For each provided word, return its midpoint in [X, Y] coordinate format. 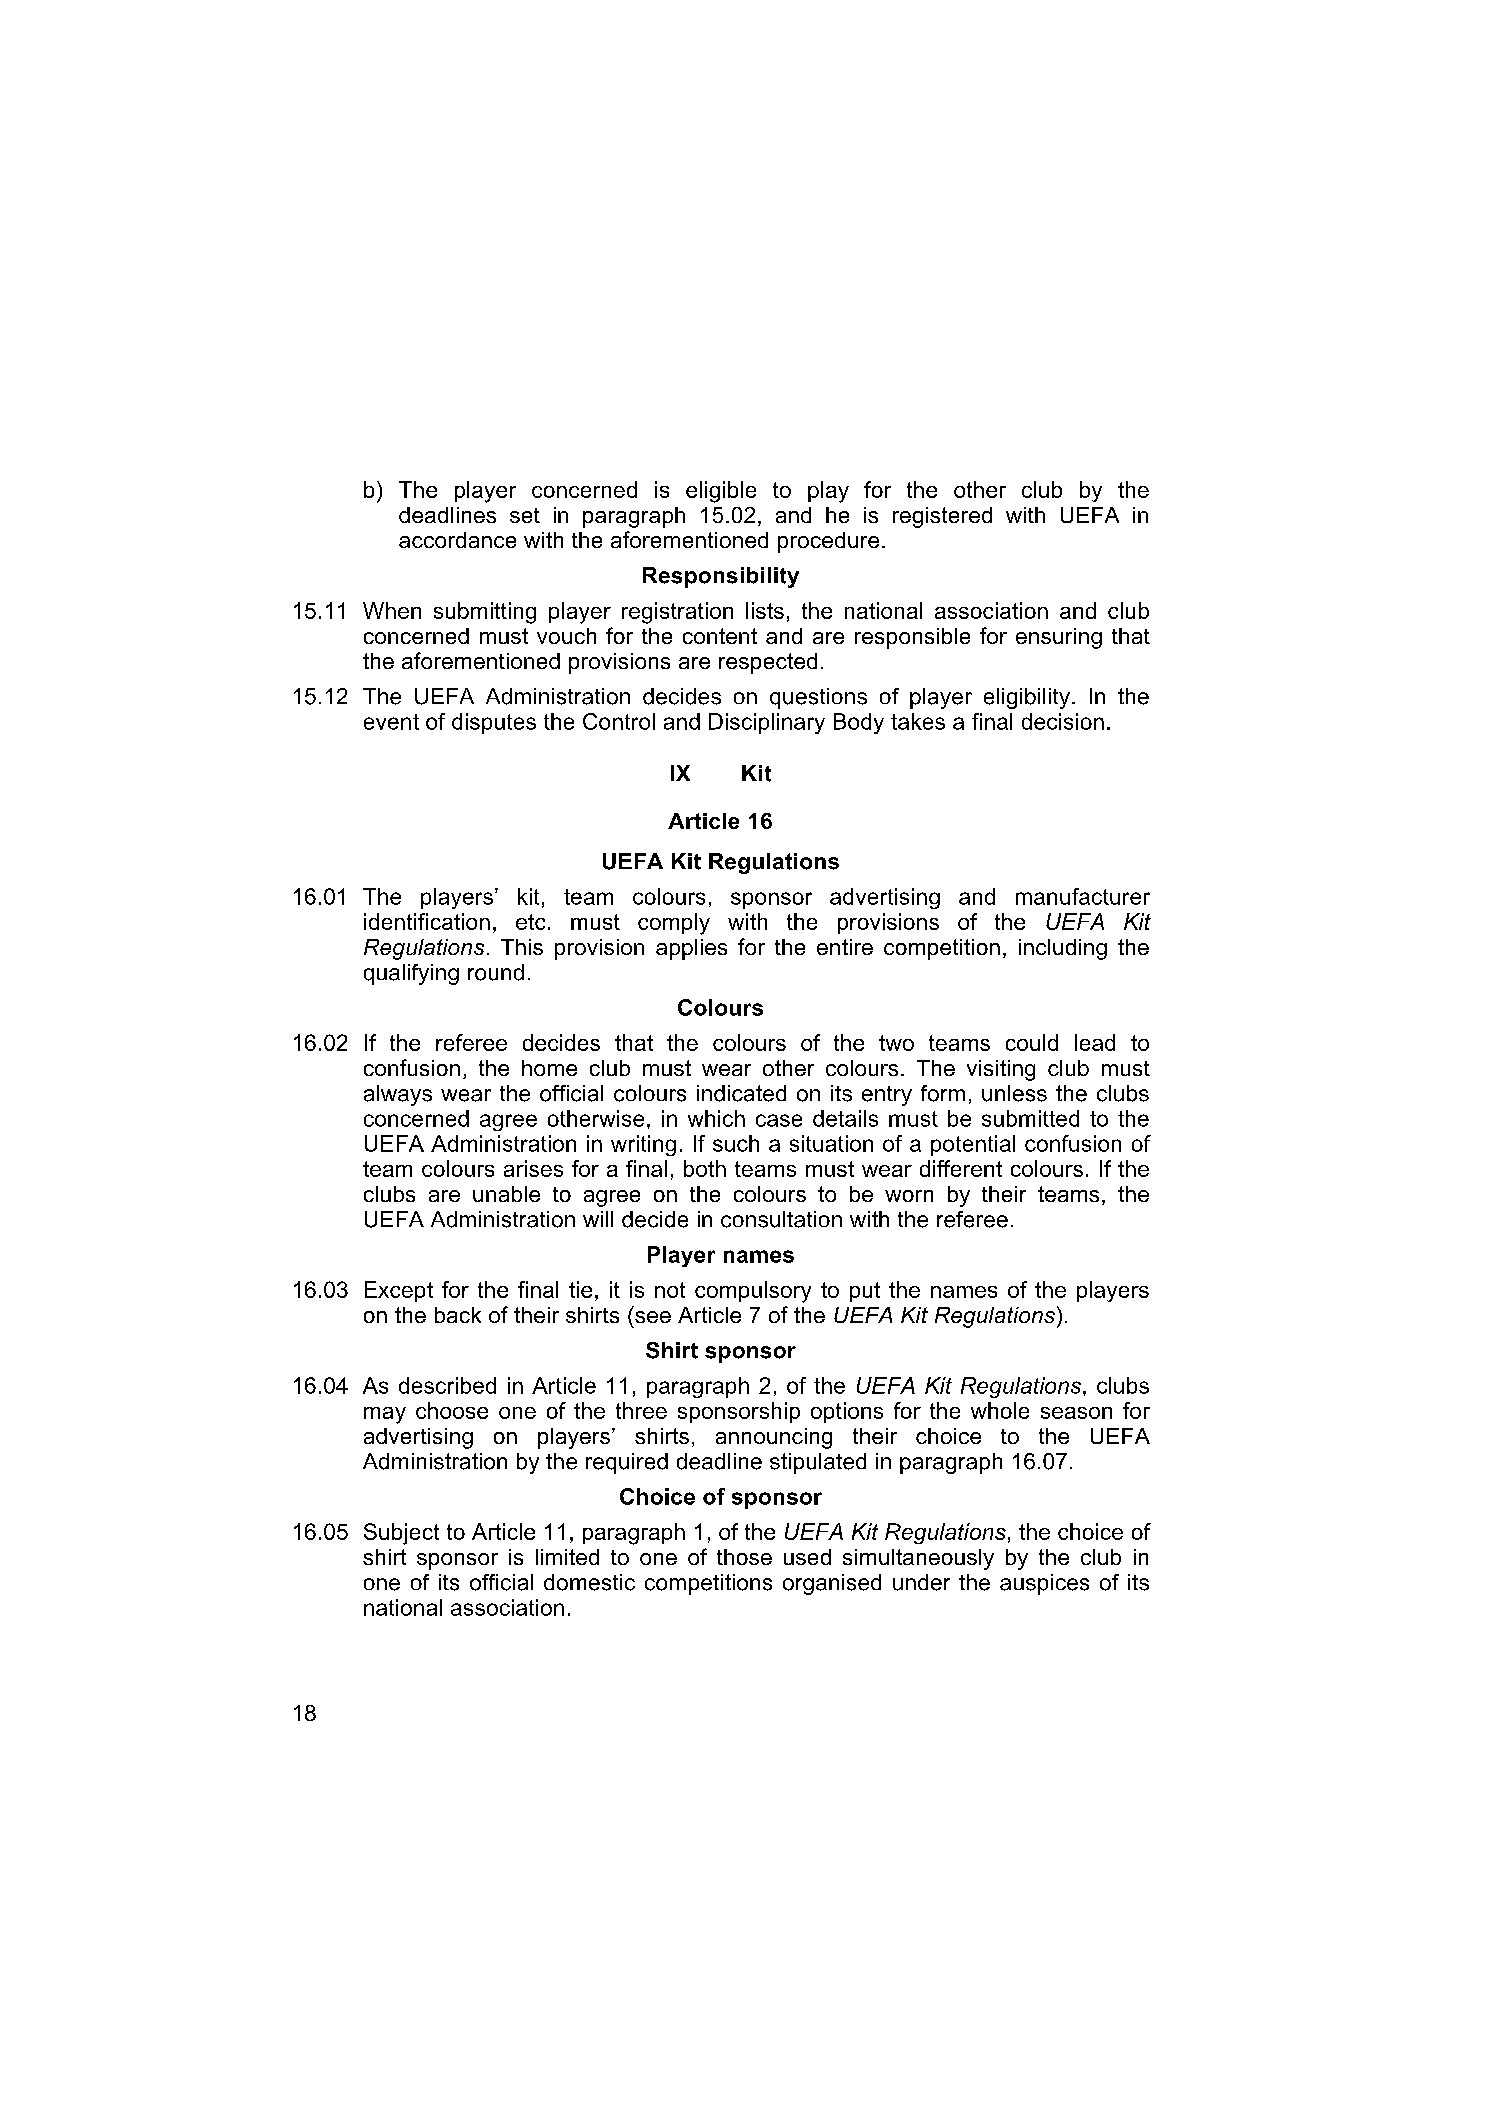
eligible [721, 492]
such [736, 1143]
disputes [494, 723]
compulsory [753, 1292]
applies [691, 949]
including [1063, 949]
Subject [401, 1534]
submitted [1030, 1118]
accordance [457, 540]
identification [427, 921]
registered [942, 517]
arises [533, 1168]
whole [1000, 1410]
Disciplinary [767, 723]
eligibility [1027, 698]
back [458, 1315]
